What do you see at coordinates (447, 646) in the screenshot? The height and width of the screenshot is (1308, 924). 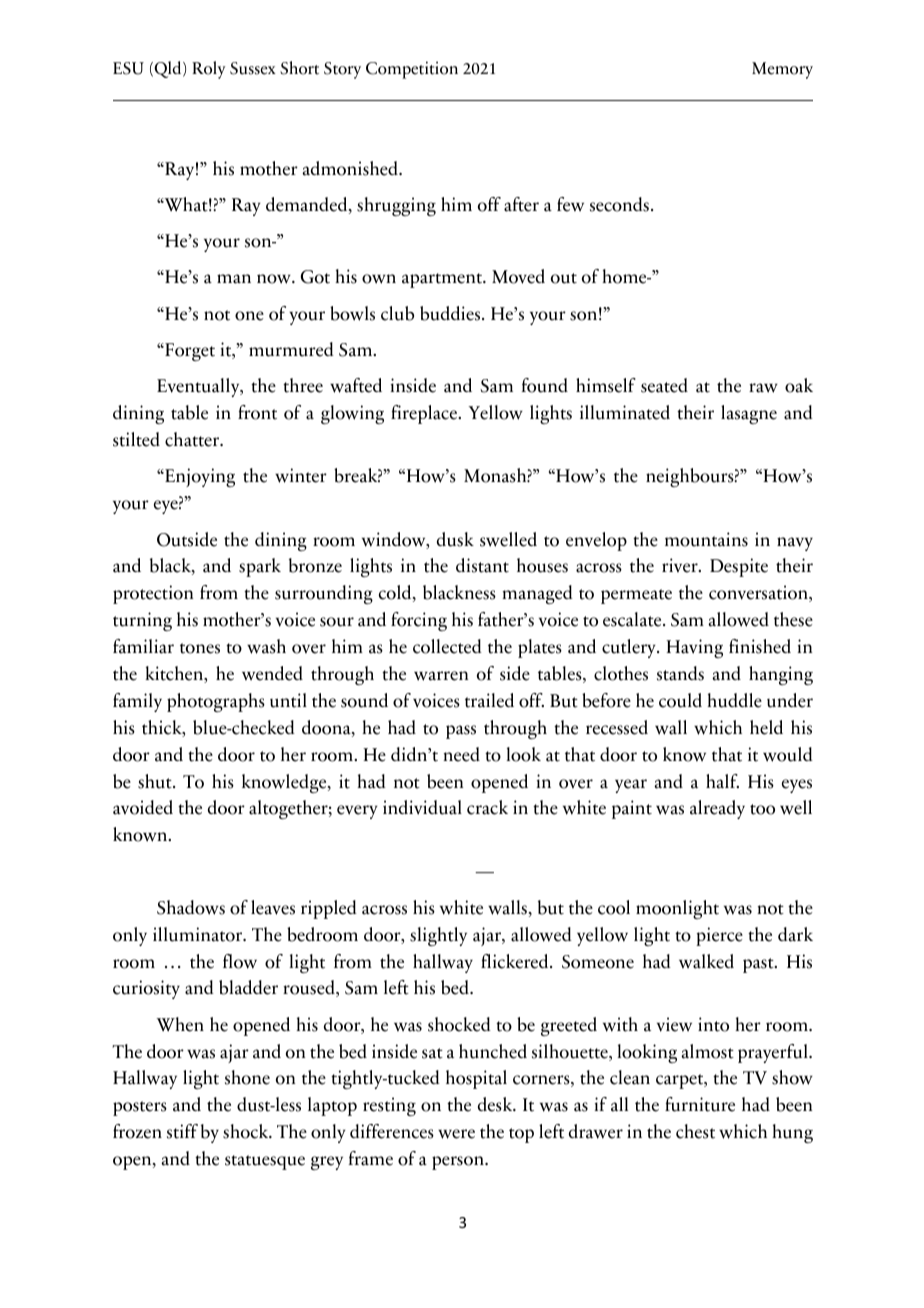 I see `collected` at bounding box center [447, 646].
